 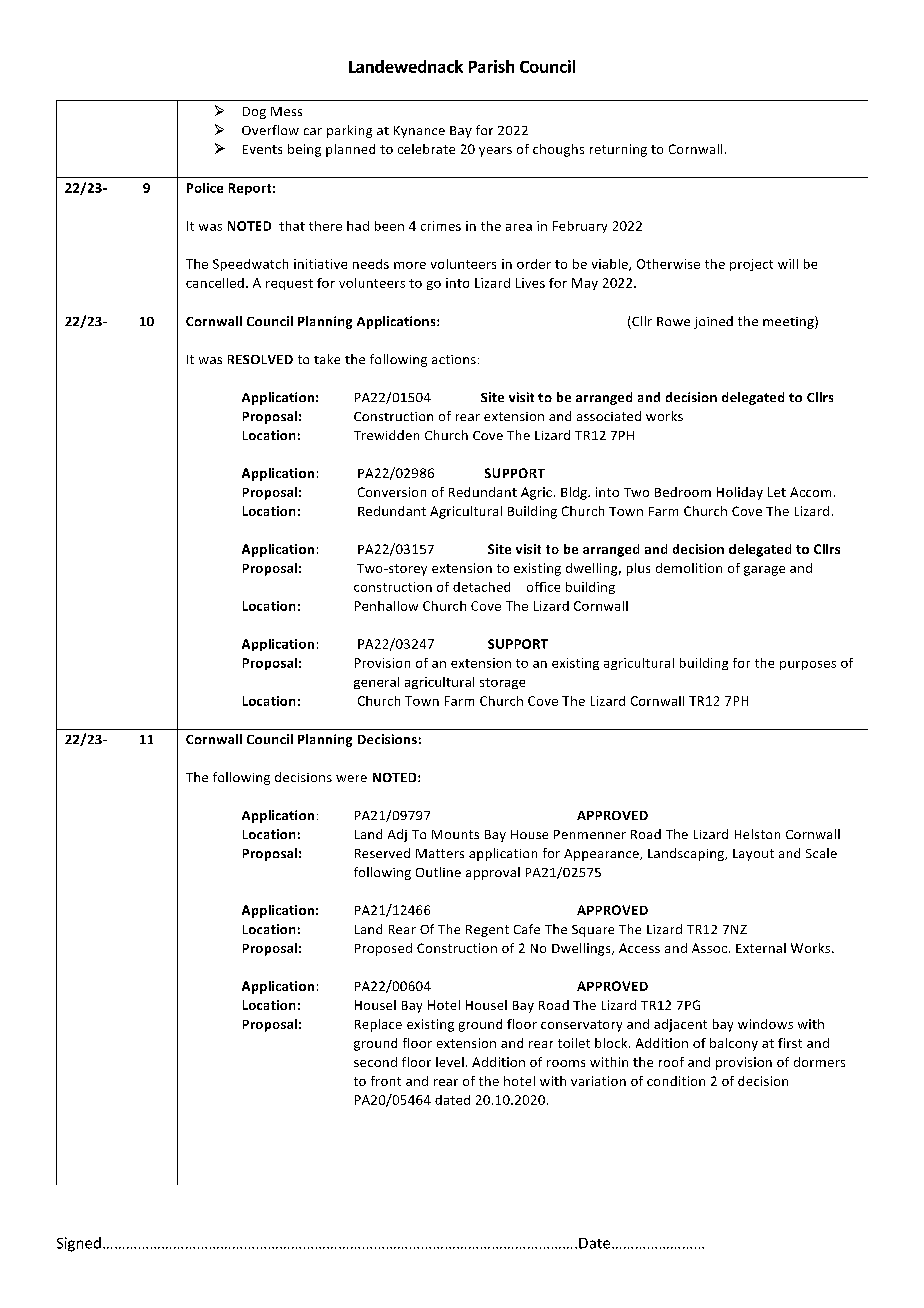 What do you see at coordinates (543, 587) in the screenshot?
I see `office` at bounding box center [543, 587].
